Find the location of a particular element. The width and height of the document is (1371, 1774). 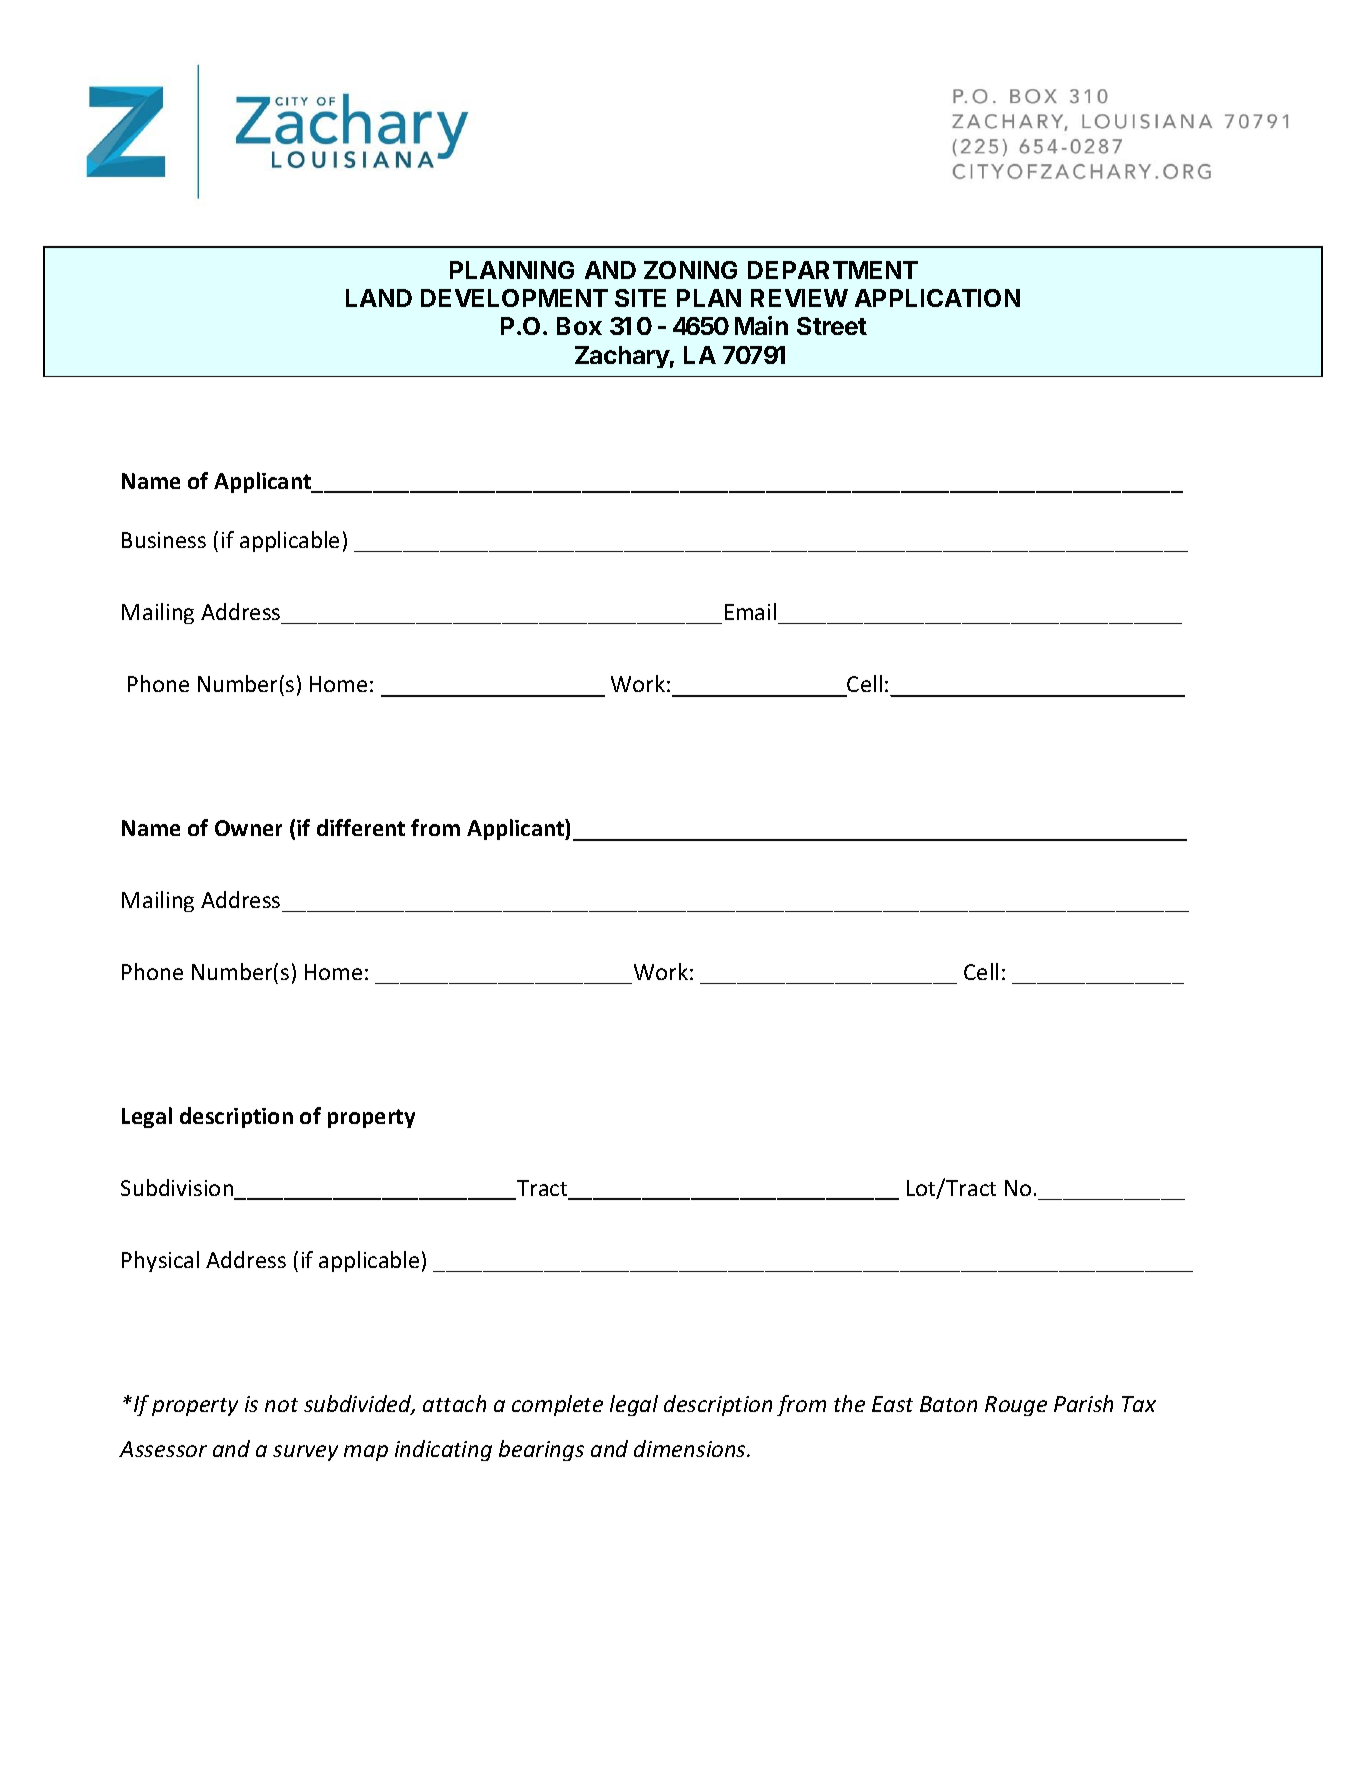

SITE is located at coordinates (640, 298).
